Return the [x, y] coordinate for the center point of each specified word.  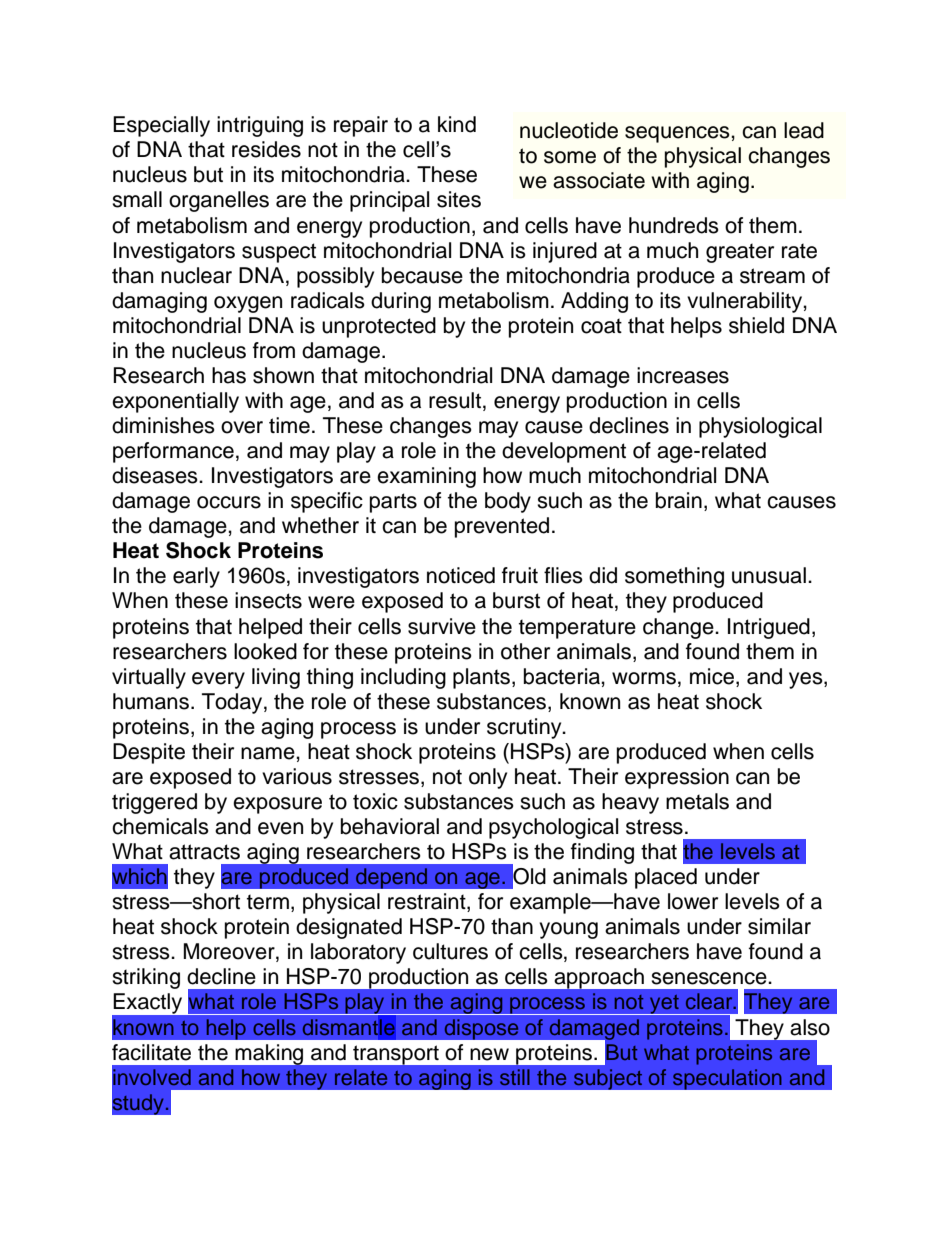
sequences [678, 134]
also [810, 1027]
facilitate [151, 1052]
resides [266, 149]
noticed [461, 575]
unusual [769, 575]
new [489, 1054]
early [196, 577]
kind [457, 124]
